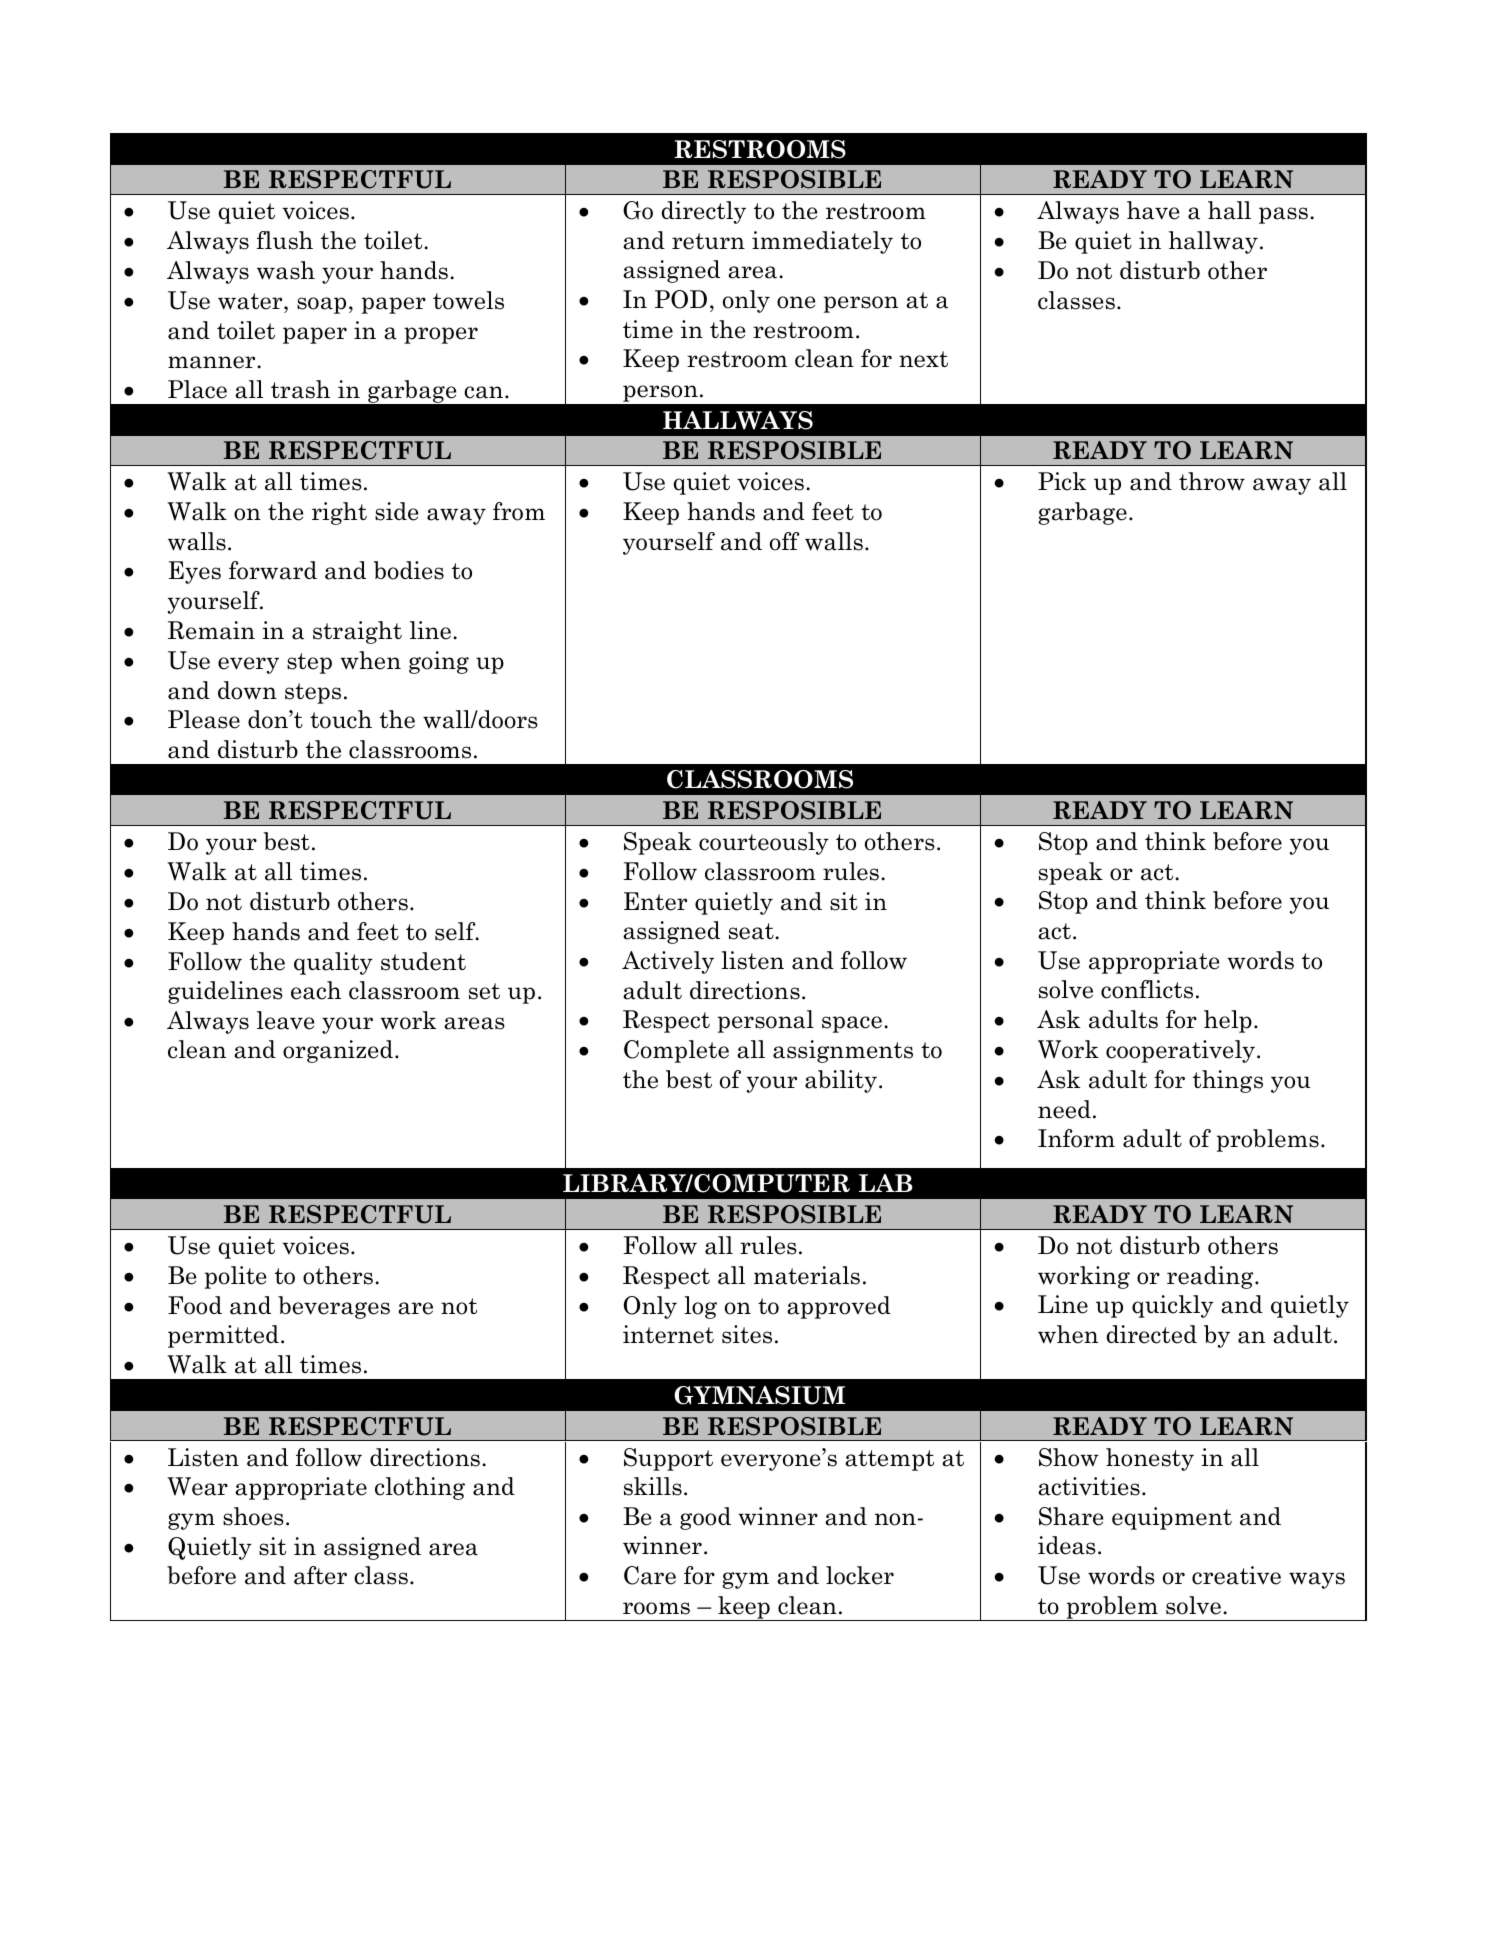  Describe the element at coordinates (320, 1575) in the screenshot. I see `after` at that location.
